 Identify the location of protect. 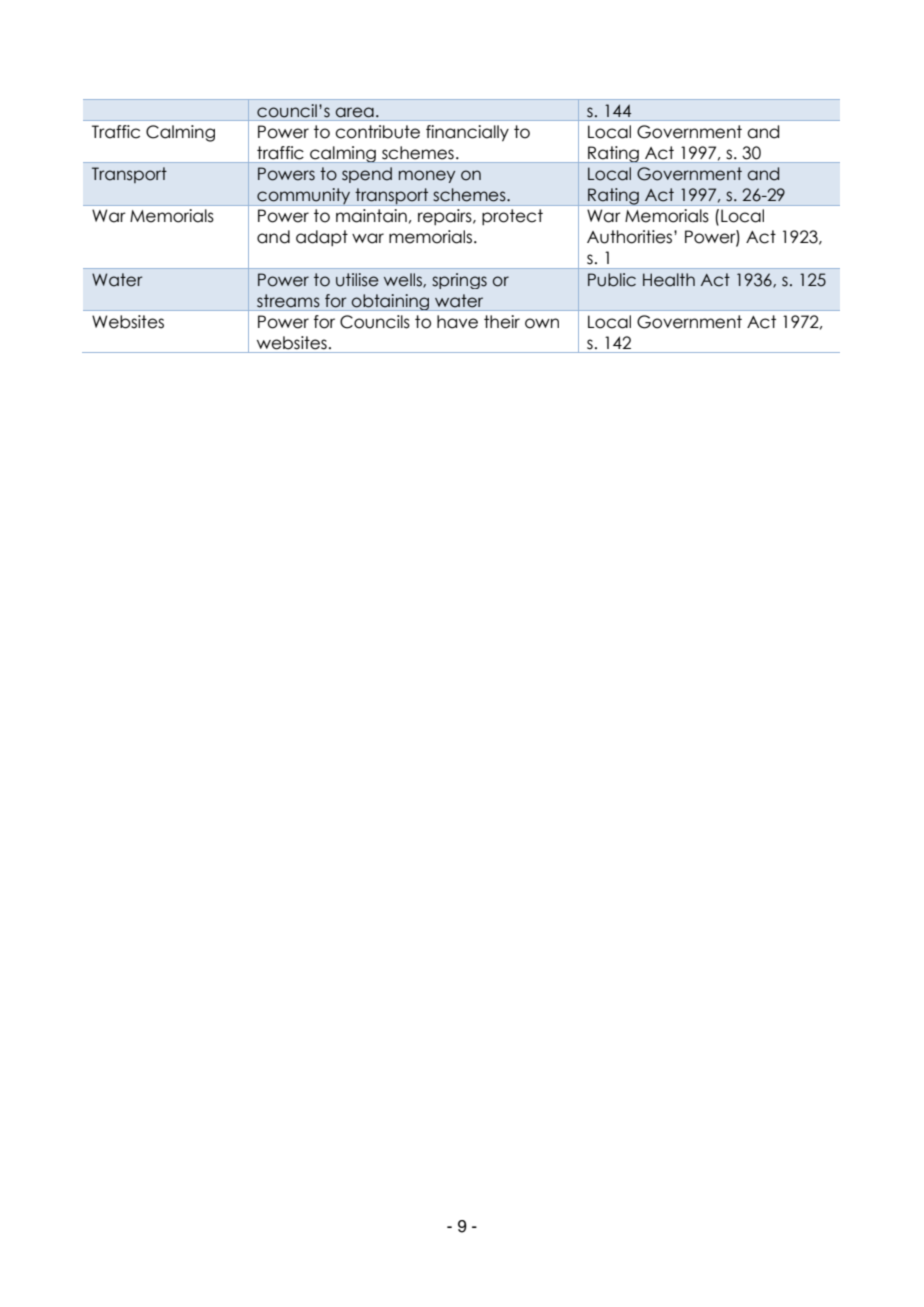
(512, 217).
